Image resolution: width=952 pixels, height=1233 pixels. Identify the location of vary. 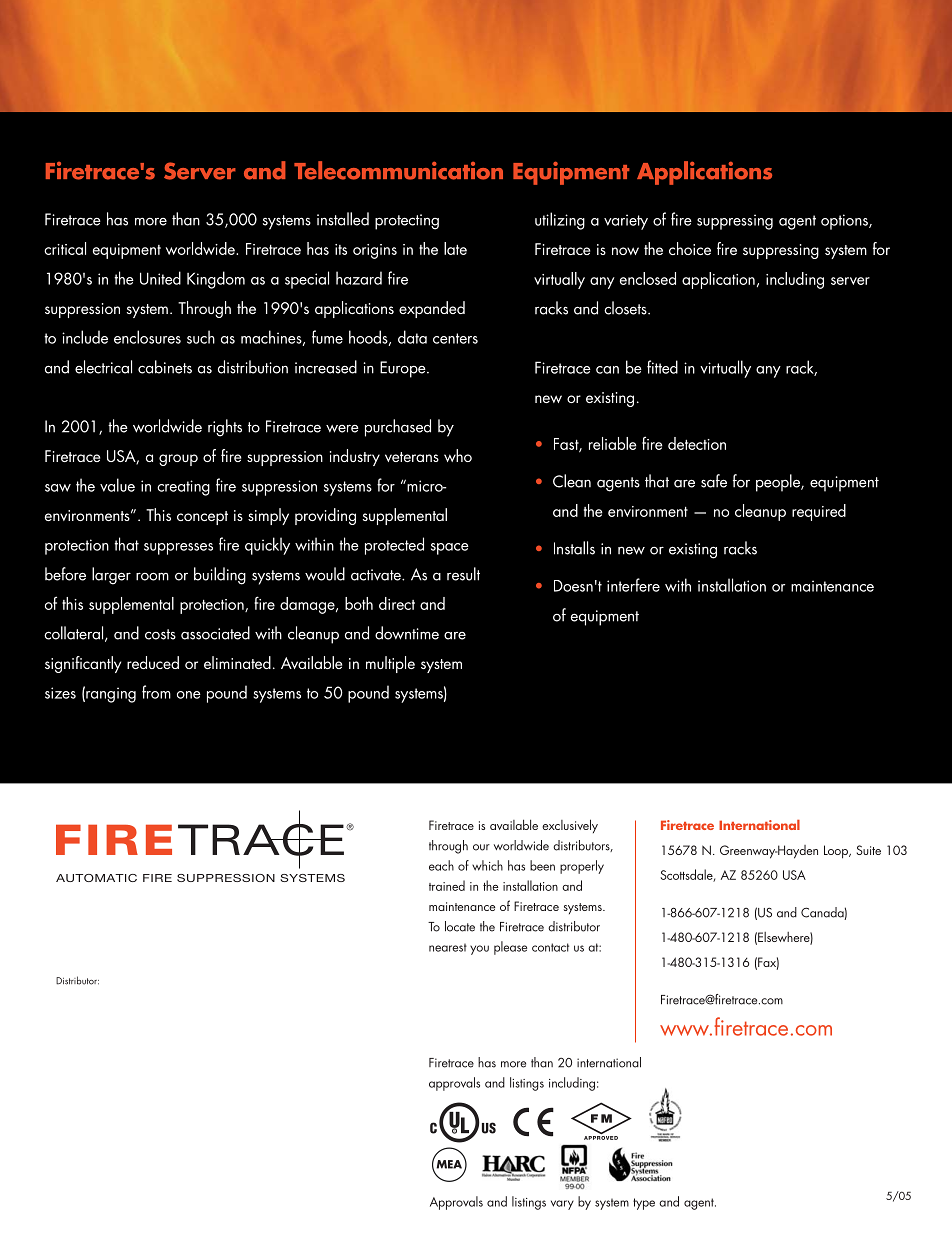
(562, 1205).
